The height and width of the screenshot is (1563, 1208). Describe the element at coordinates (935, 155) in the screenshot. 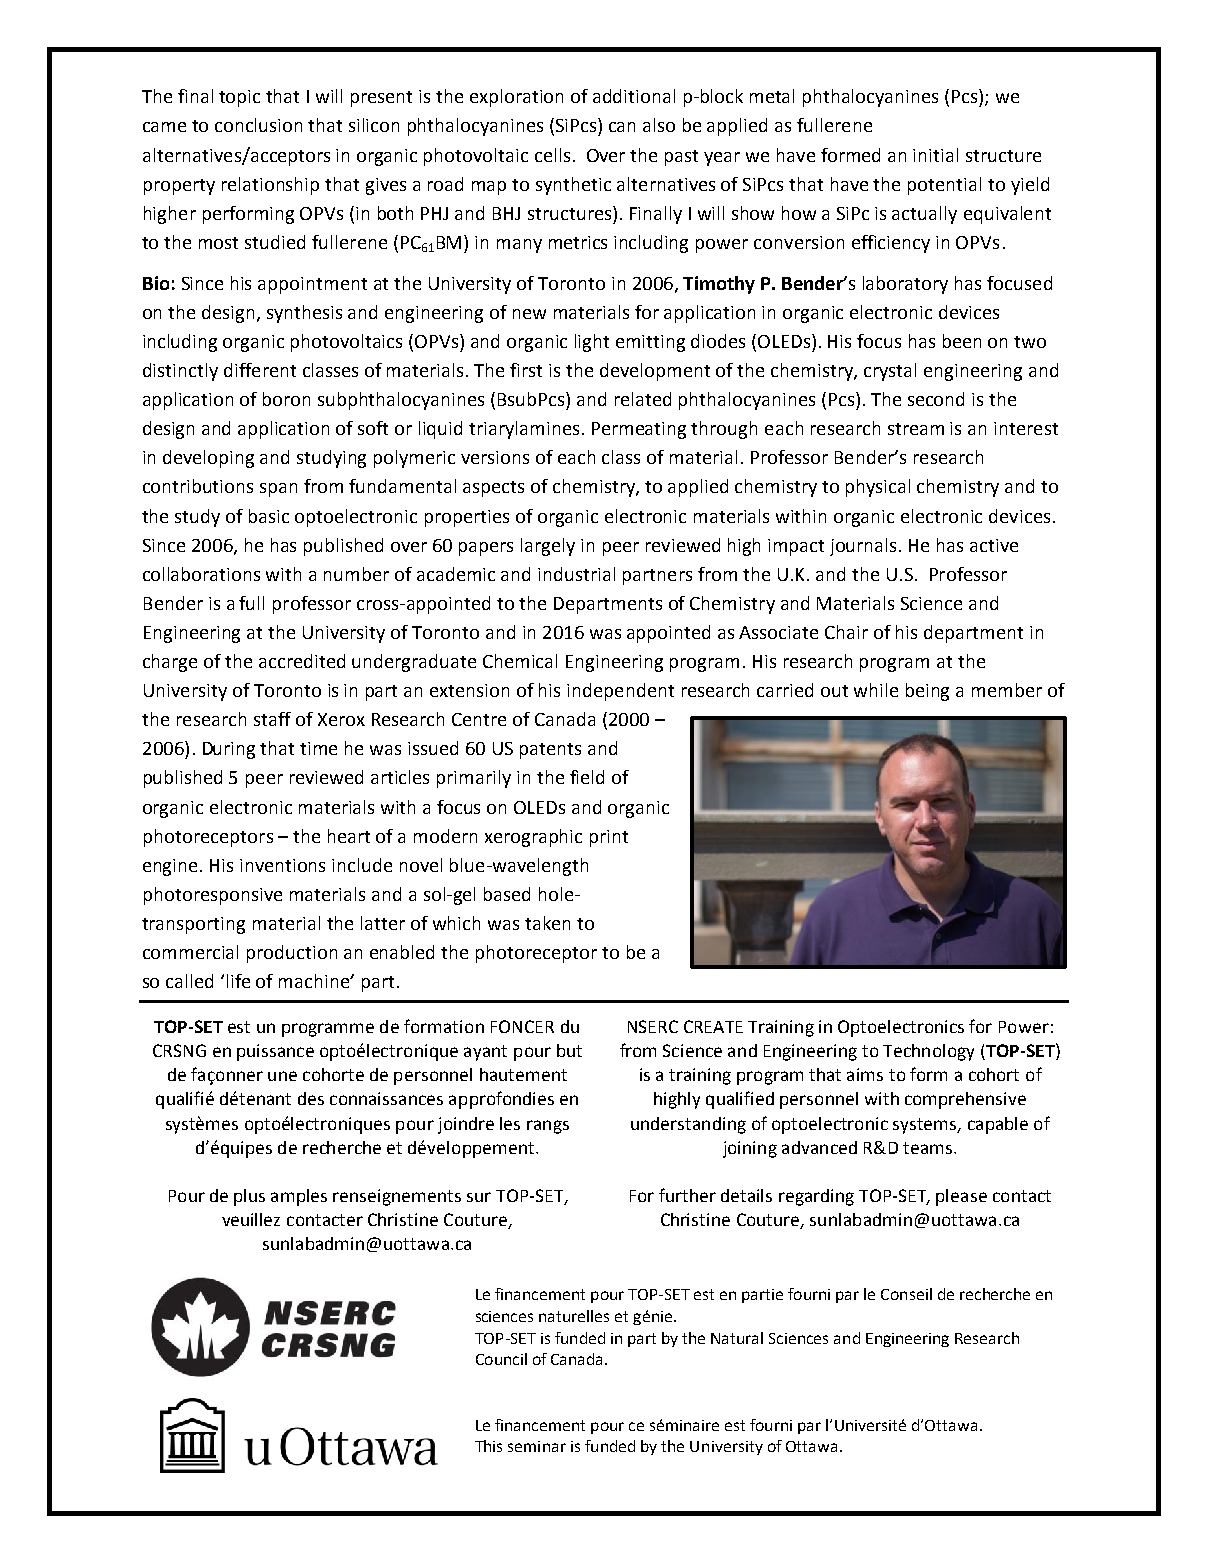

I see `initial` at that location.
